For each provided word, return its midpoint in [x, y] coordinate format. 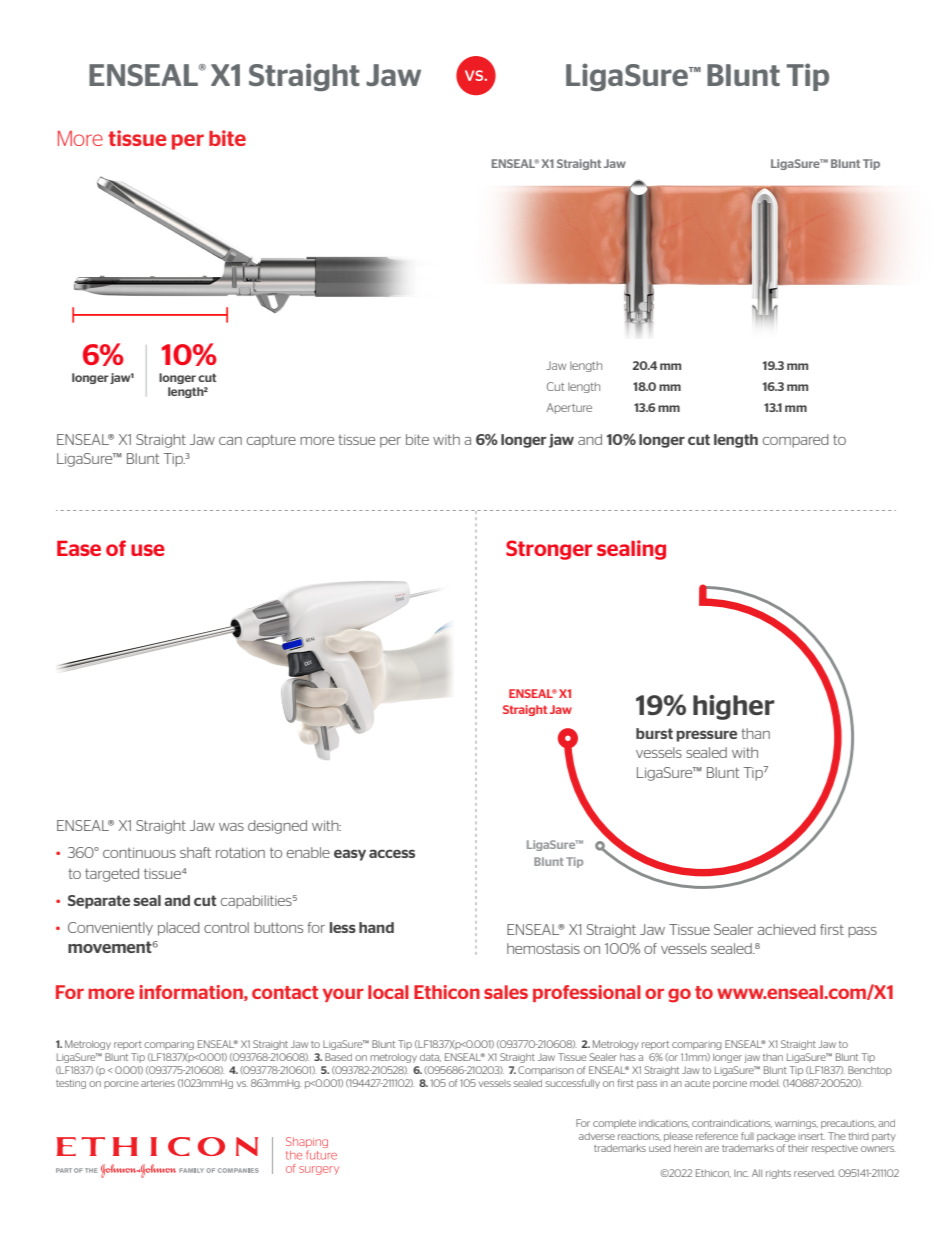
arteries [158, 1083]
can [230, 441]
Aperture [569, 408]
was [231, 827]
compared [796, 441]
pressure [707, 736]
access [392, 853]
